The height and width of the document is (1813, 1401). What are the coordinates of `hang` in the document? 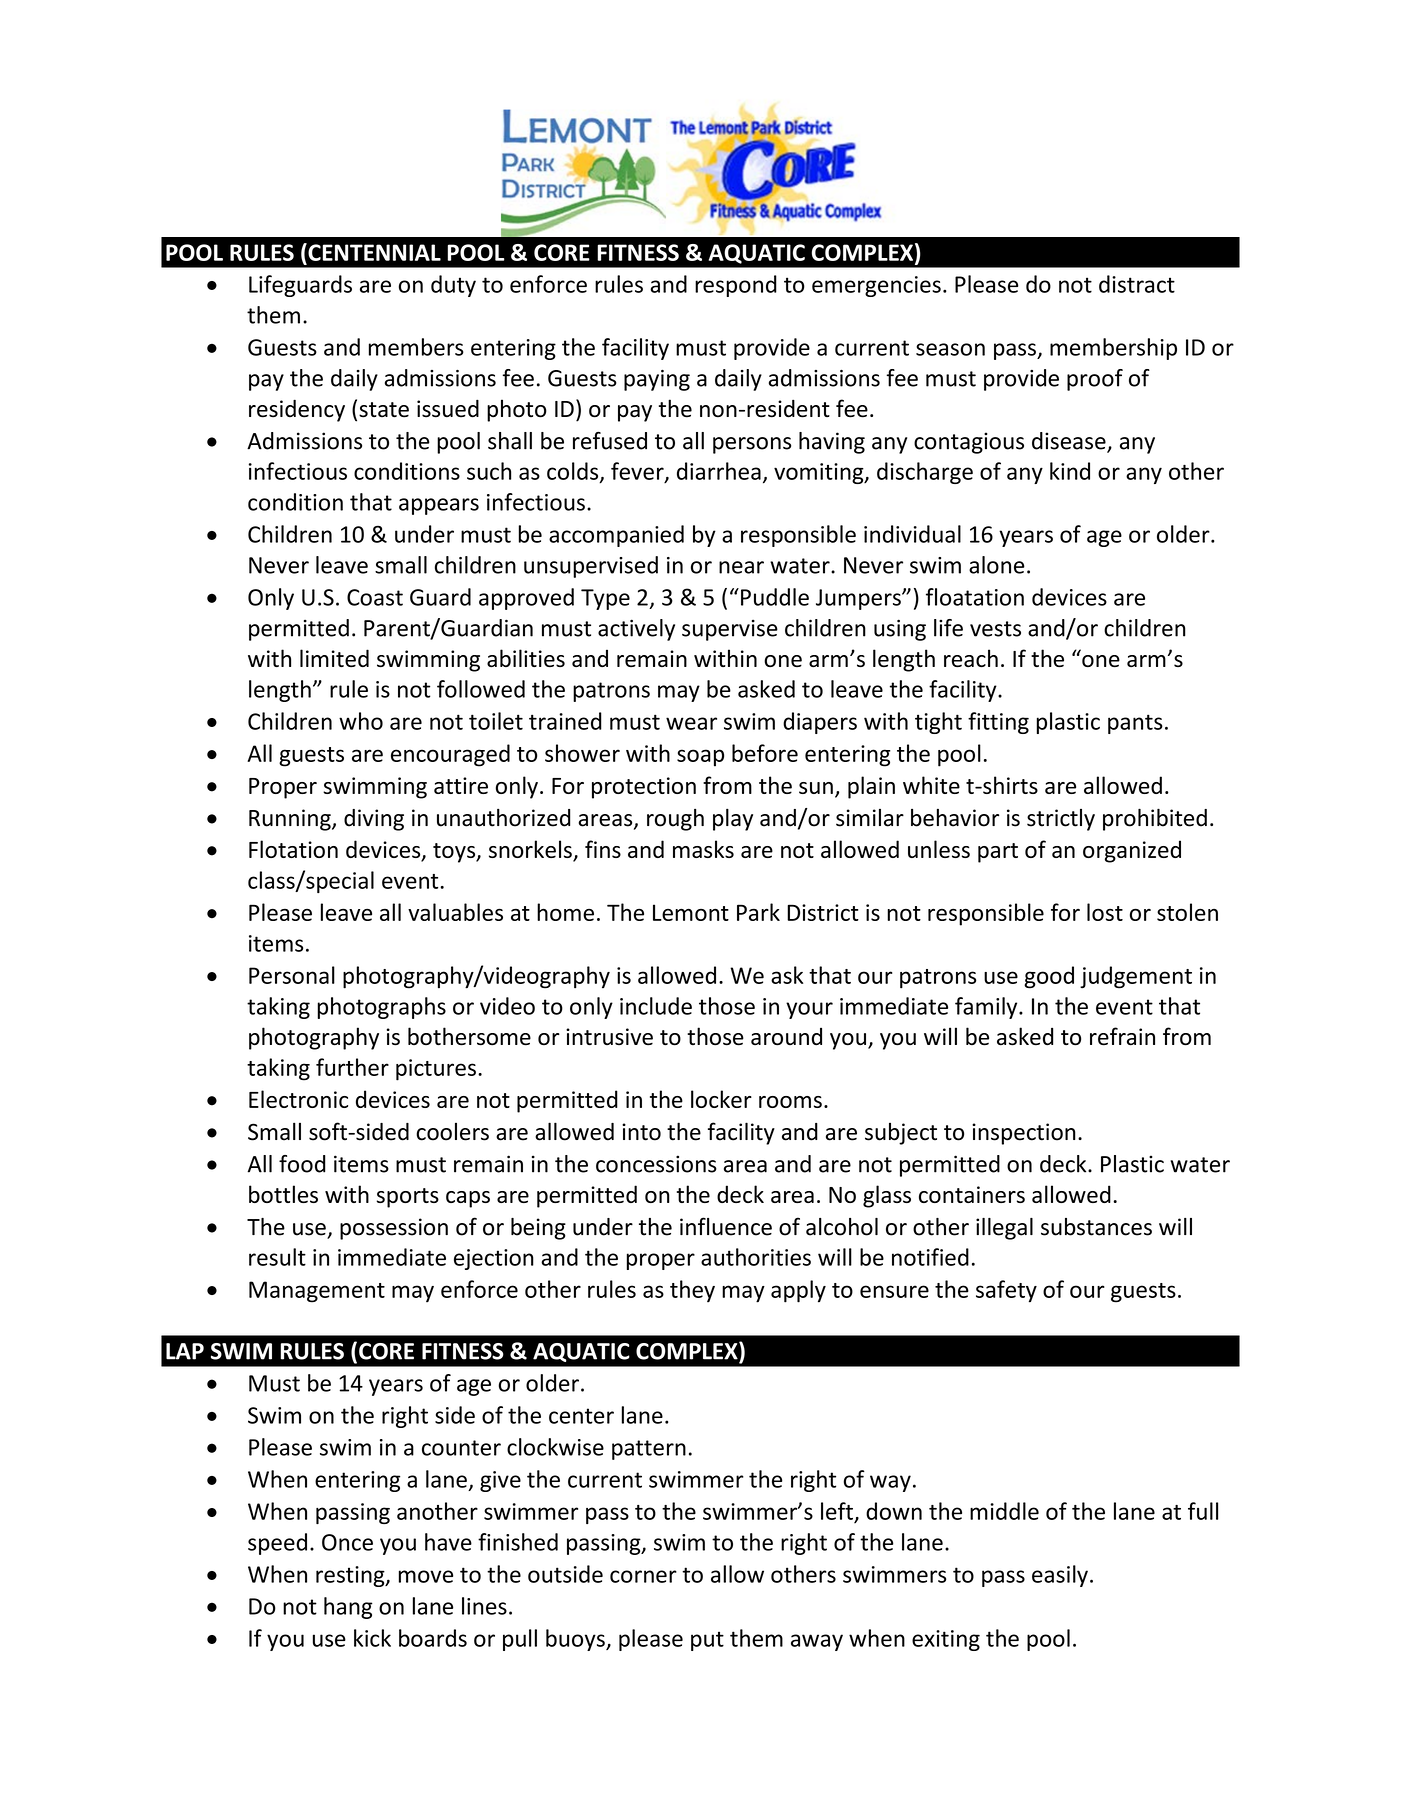 It's located at (348, 1608).
